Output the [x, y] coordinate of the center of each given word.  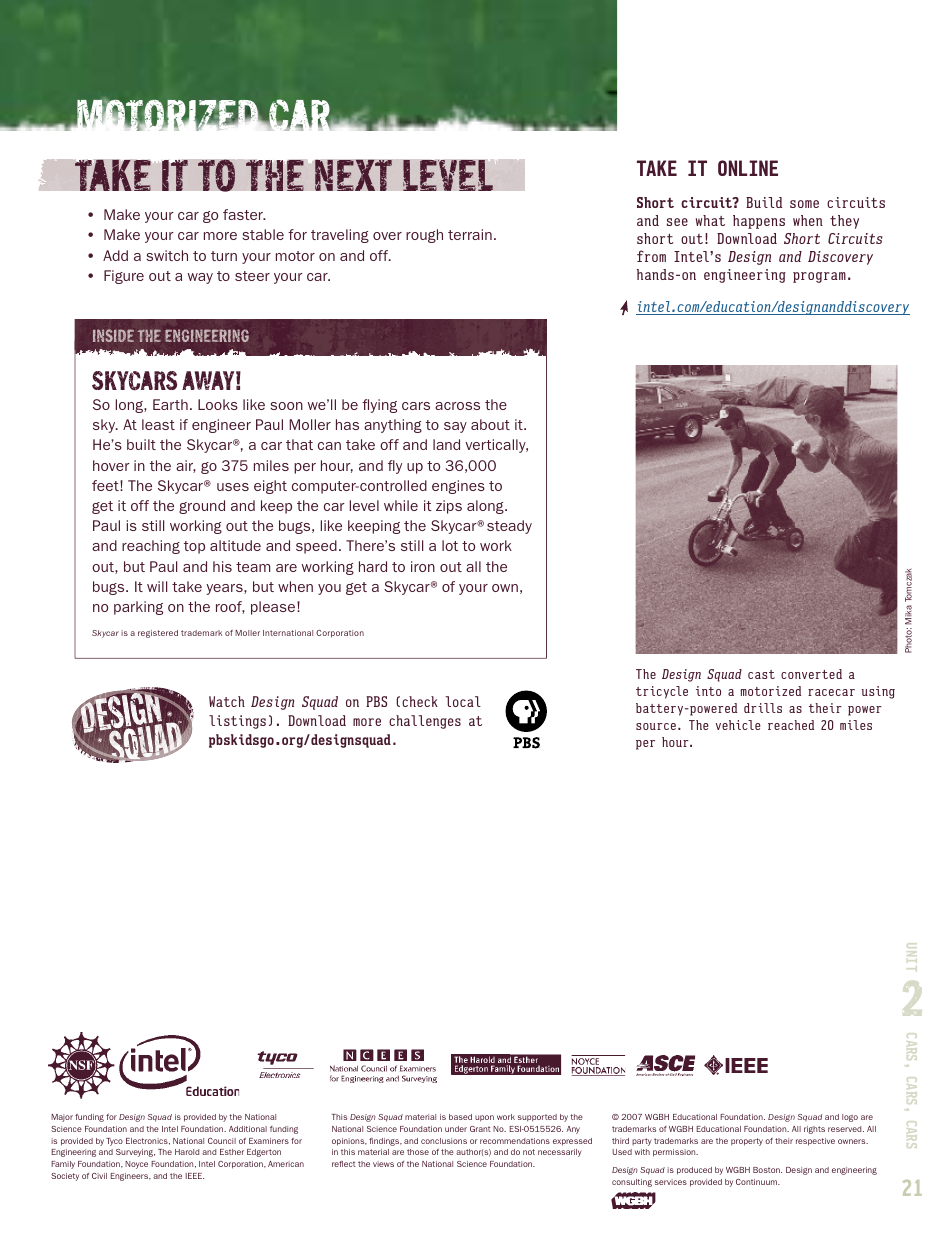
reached [791, 725]
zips [449, 507]
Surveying [135, 1153]
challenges [425, 722]
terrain [470, 234]
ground [202, 507]
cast [761, 674]
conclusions [444, 1141]
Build [764, 202]
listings [237, 722]
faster [244, 214]
